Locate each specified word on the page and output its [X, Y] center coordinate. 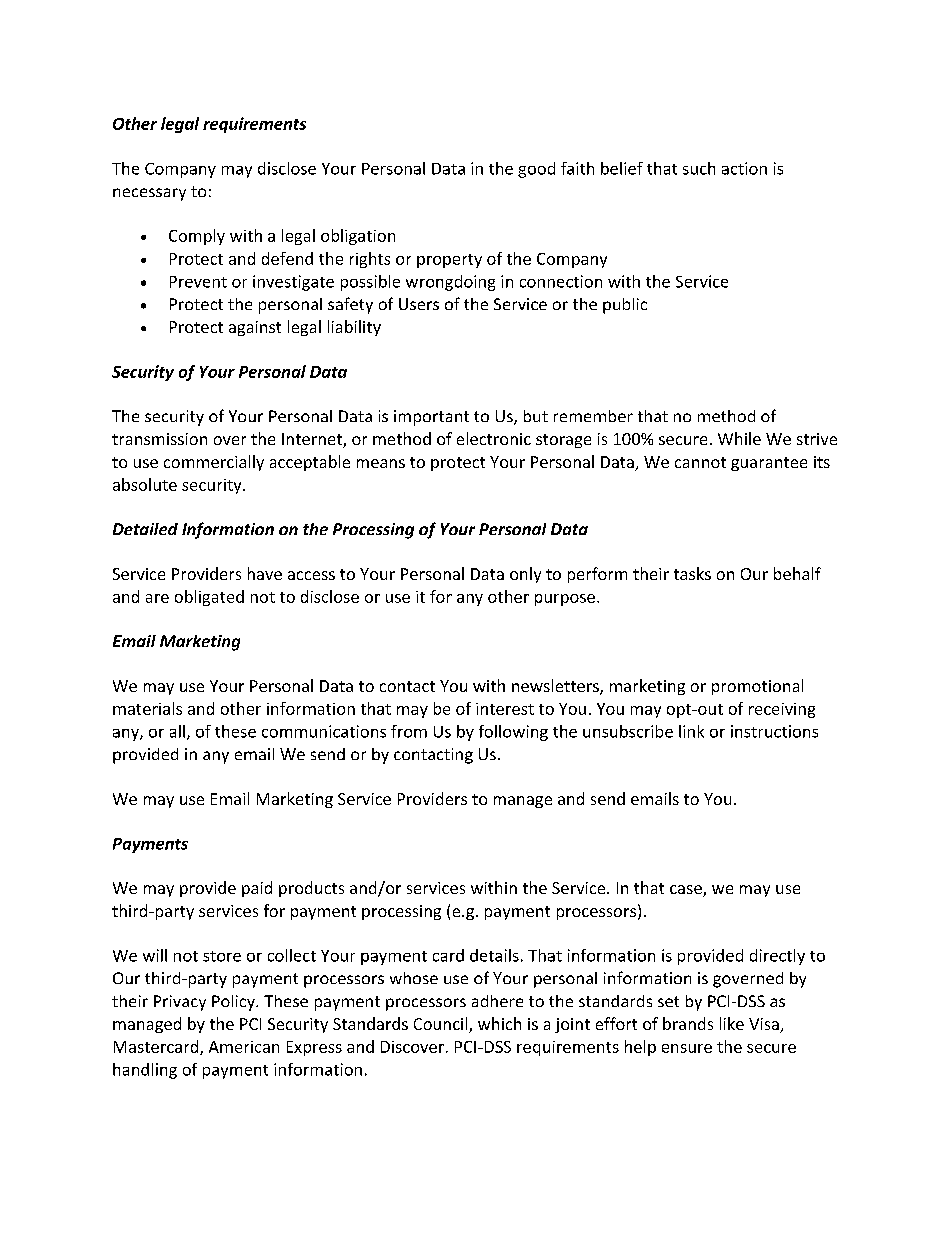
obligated [209, 598]
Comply [197, 237]
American [244, 1047]
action [744, 168]
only [525, 575]
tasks [692, 573]
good [536, 170]
